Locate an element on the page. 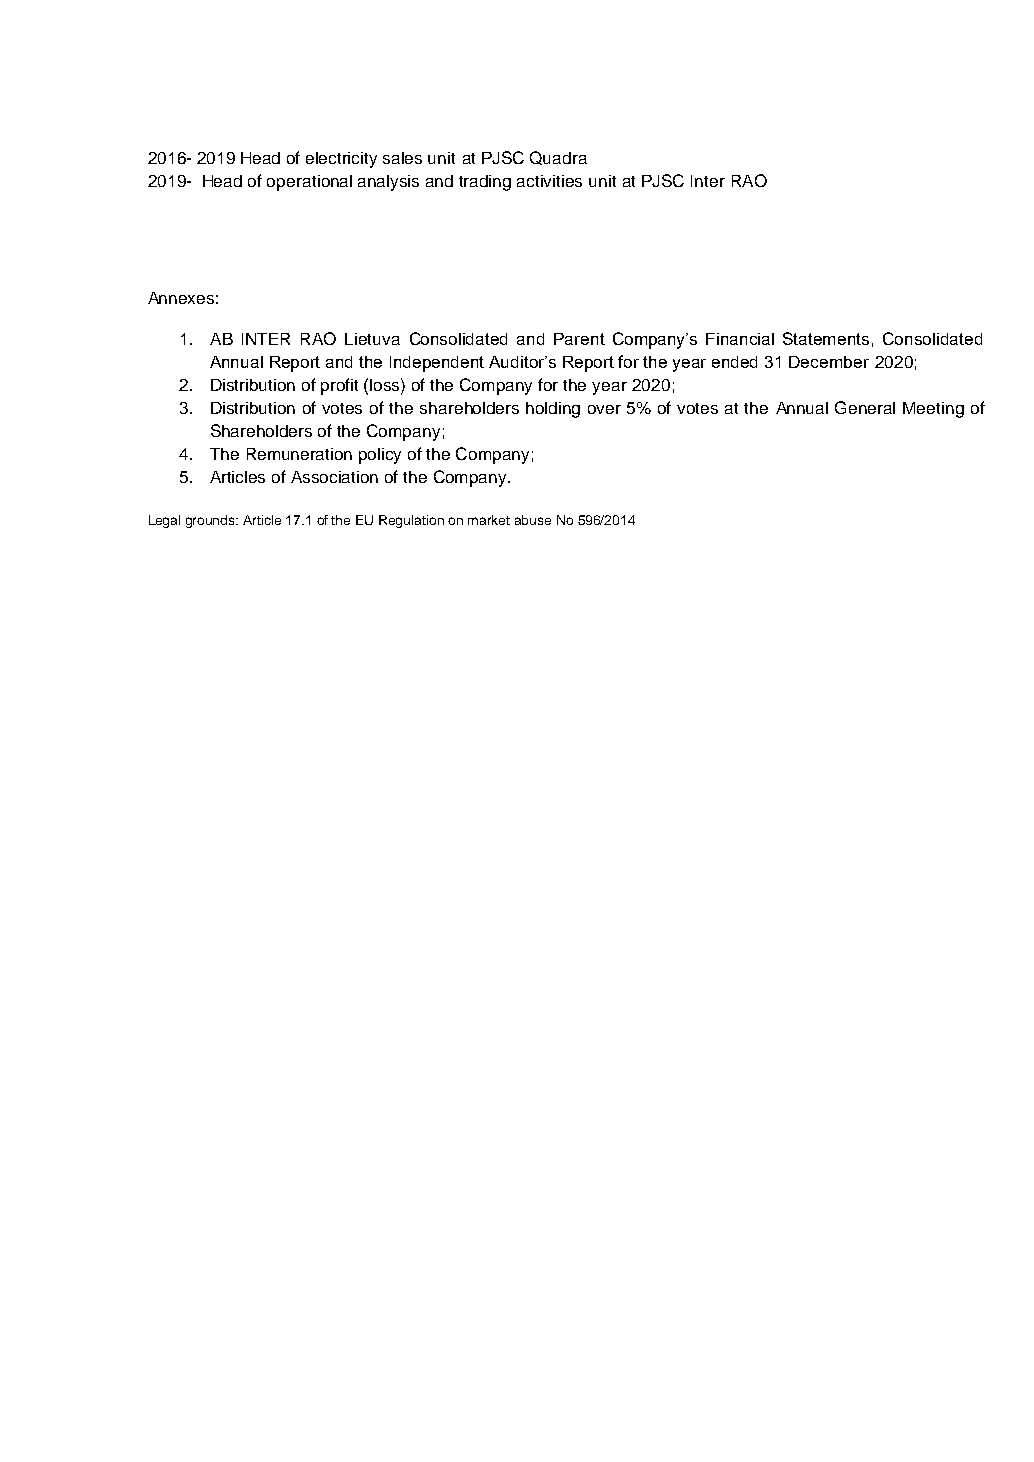 This document has width=1034, height=1462. Remuneration is located at coordinates (299, 454).
